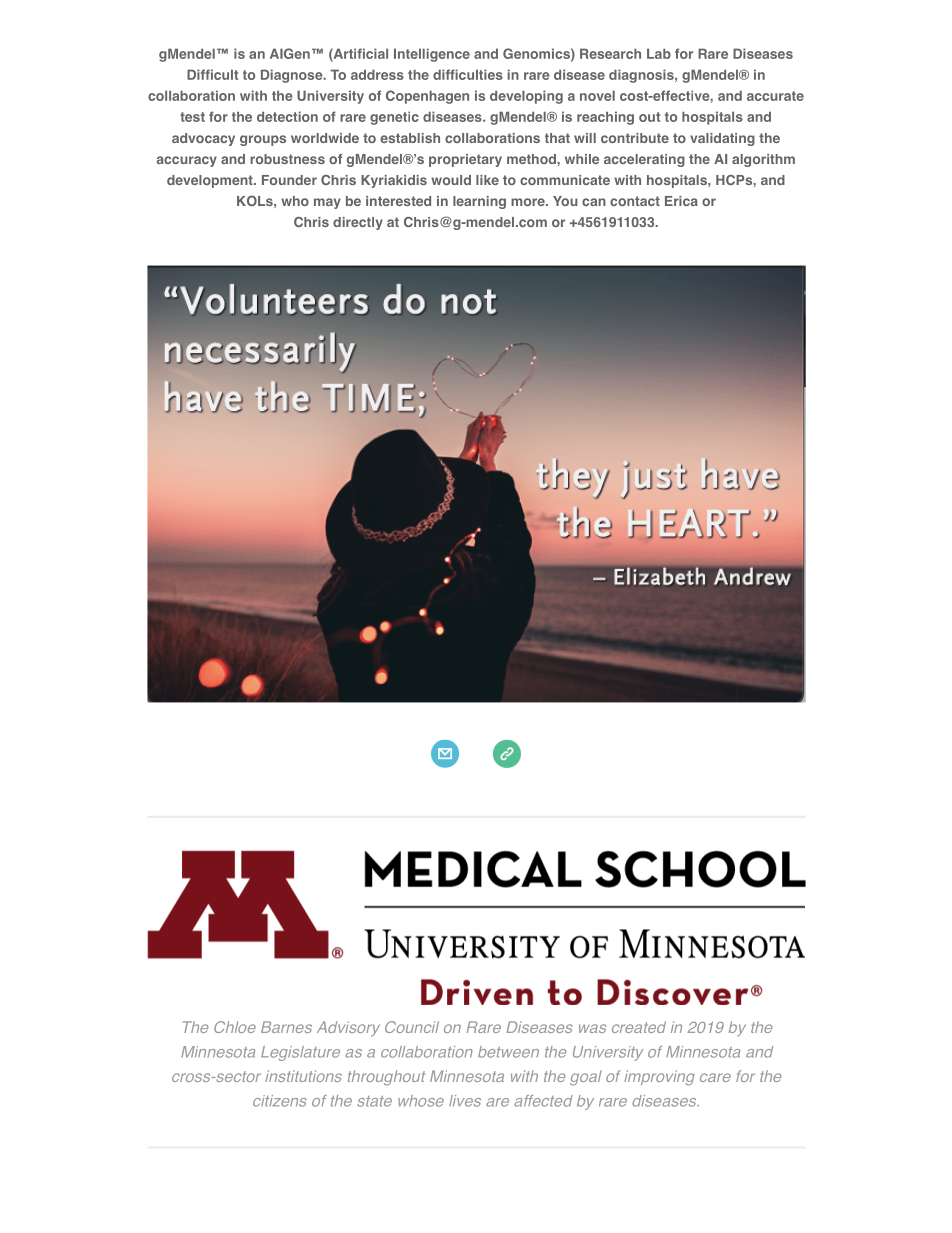 This document has width=952, height=1233. I want to click on detection, so click(287, 116).
